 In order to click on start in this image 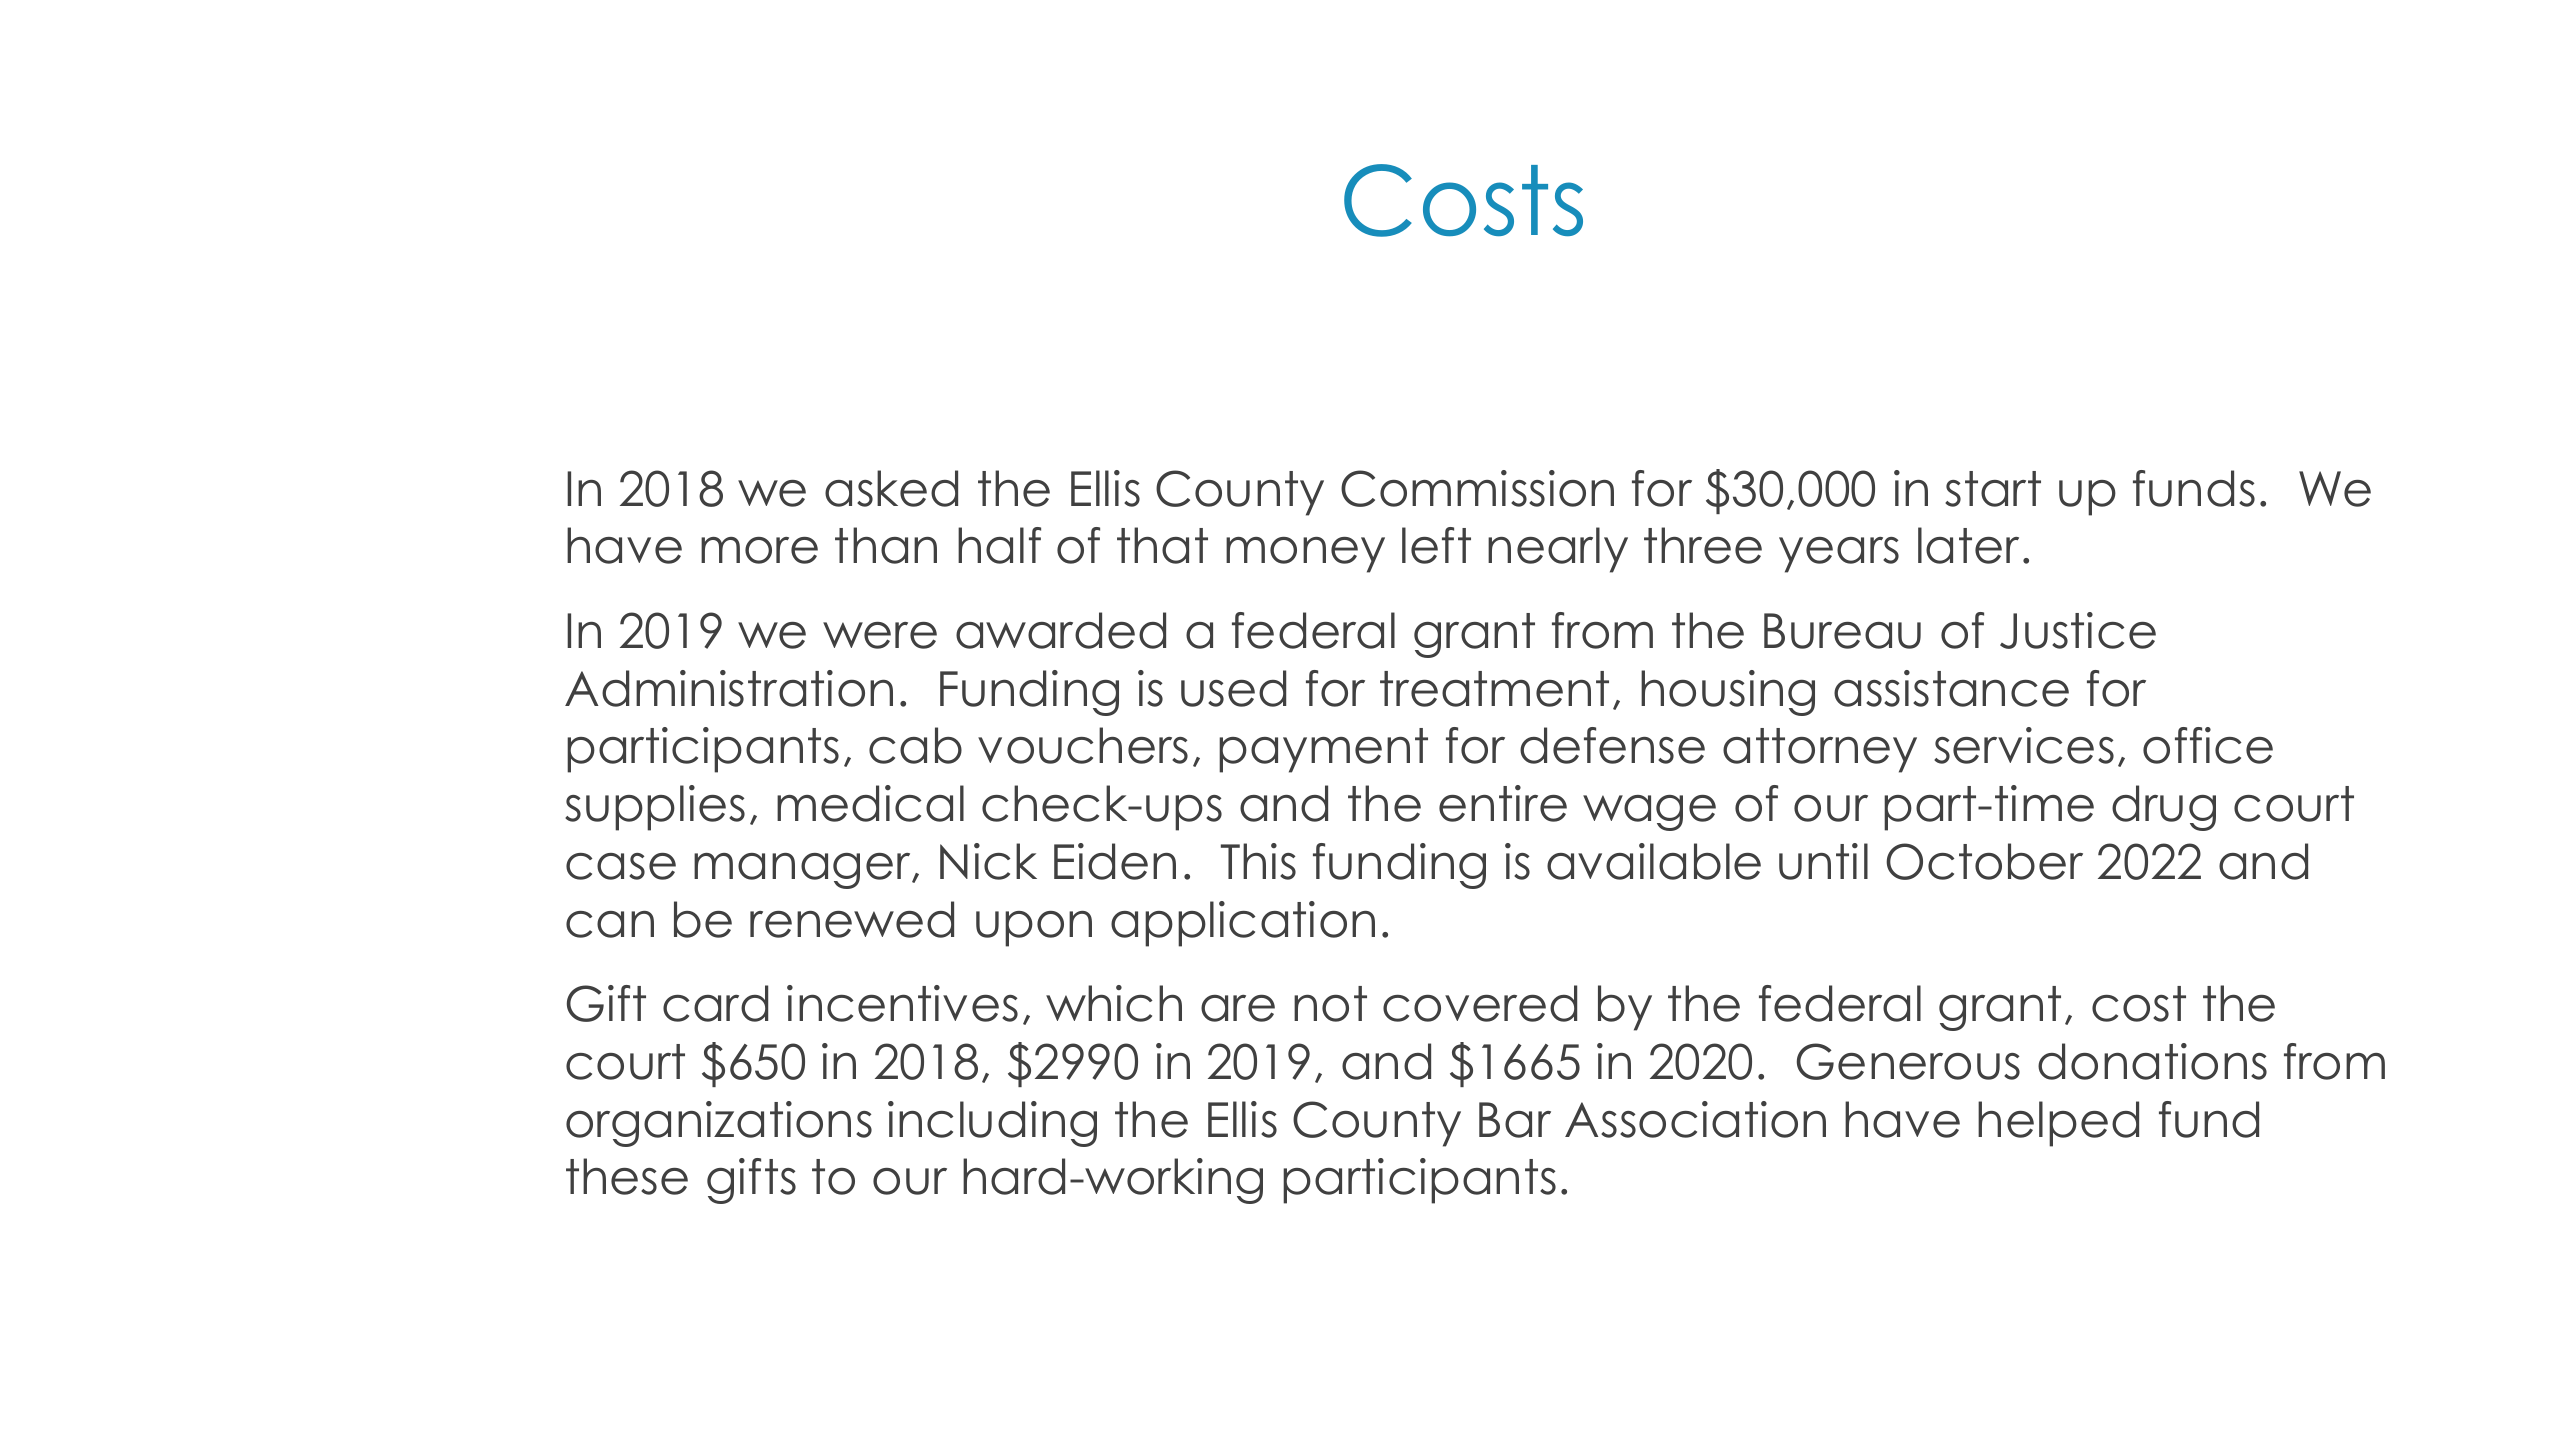, I will do `click(1993, 489)`.
